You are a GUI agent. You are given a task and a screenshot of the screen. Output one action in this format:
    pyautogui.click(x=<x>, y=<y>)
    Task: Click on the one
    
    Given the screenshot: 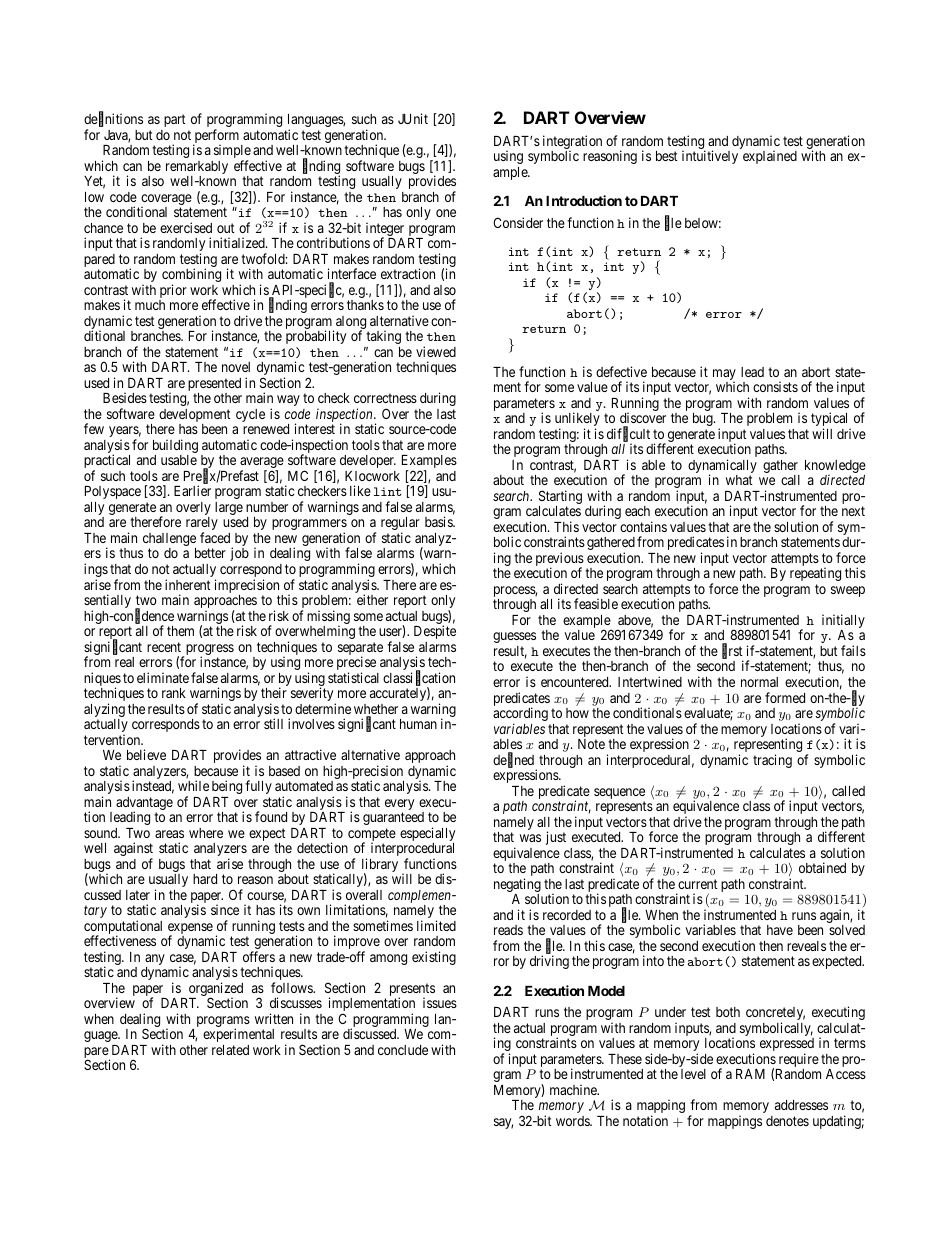 What is the action you would take?
    pyautogui.click(x=446, y=213)
